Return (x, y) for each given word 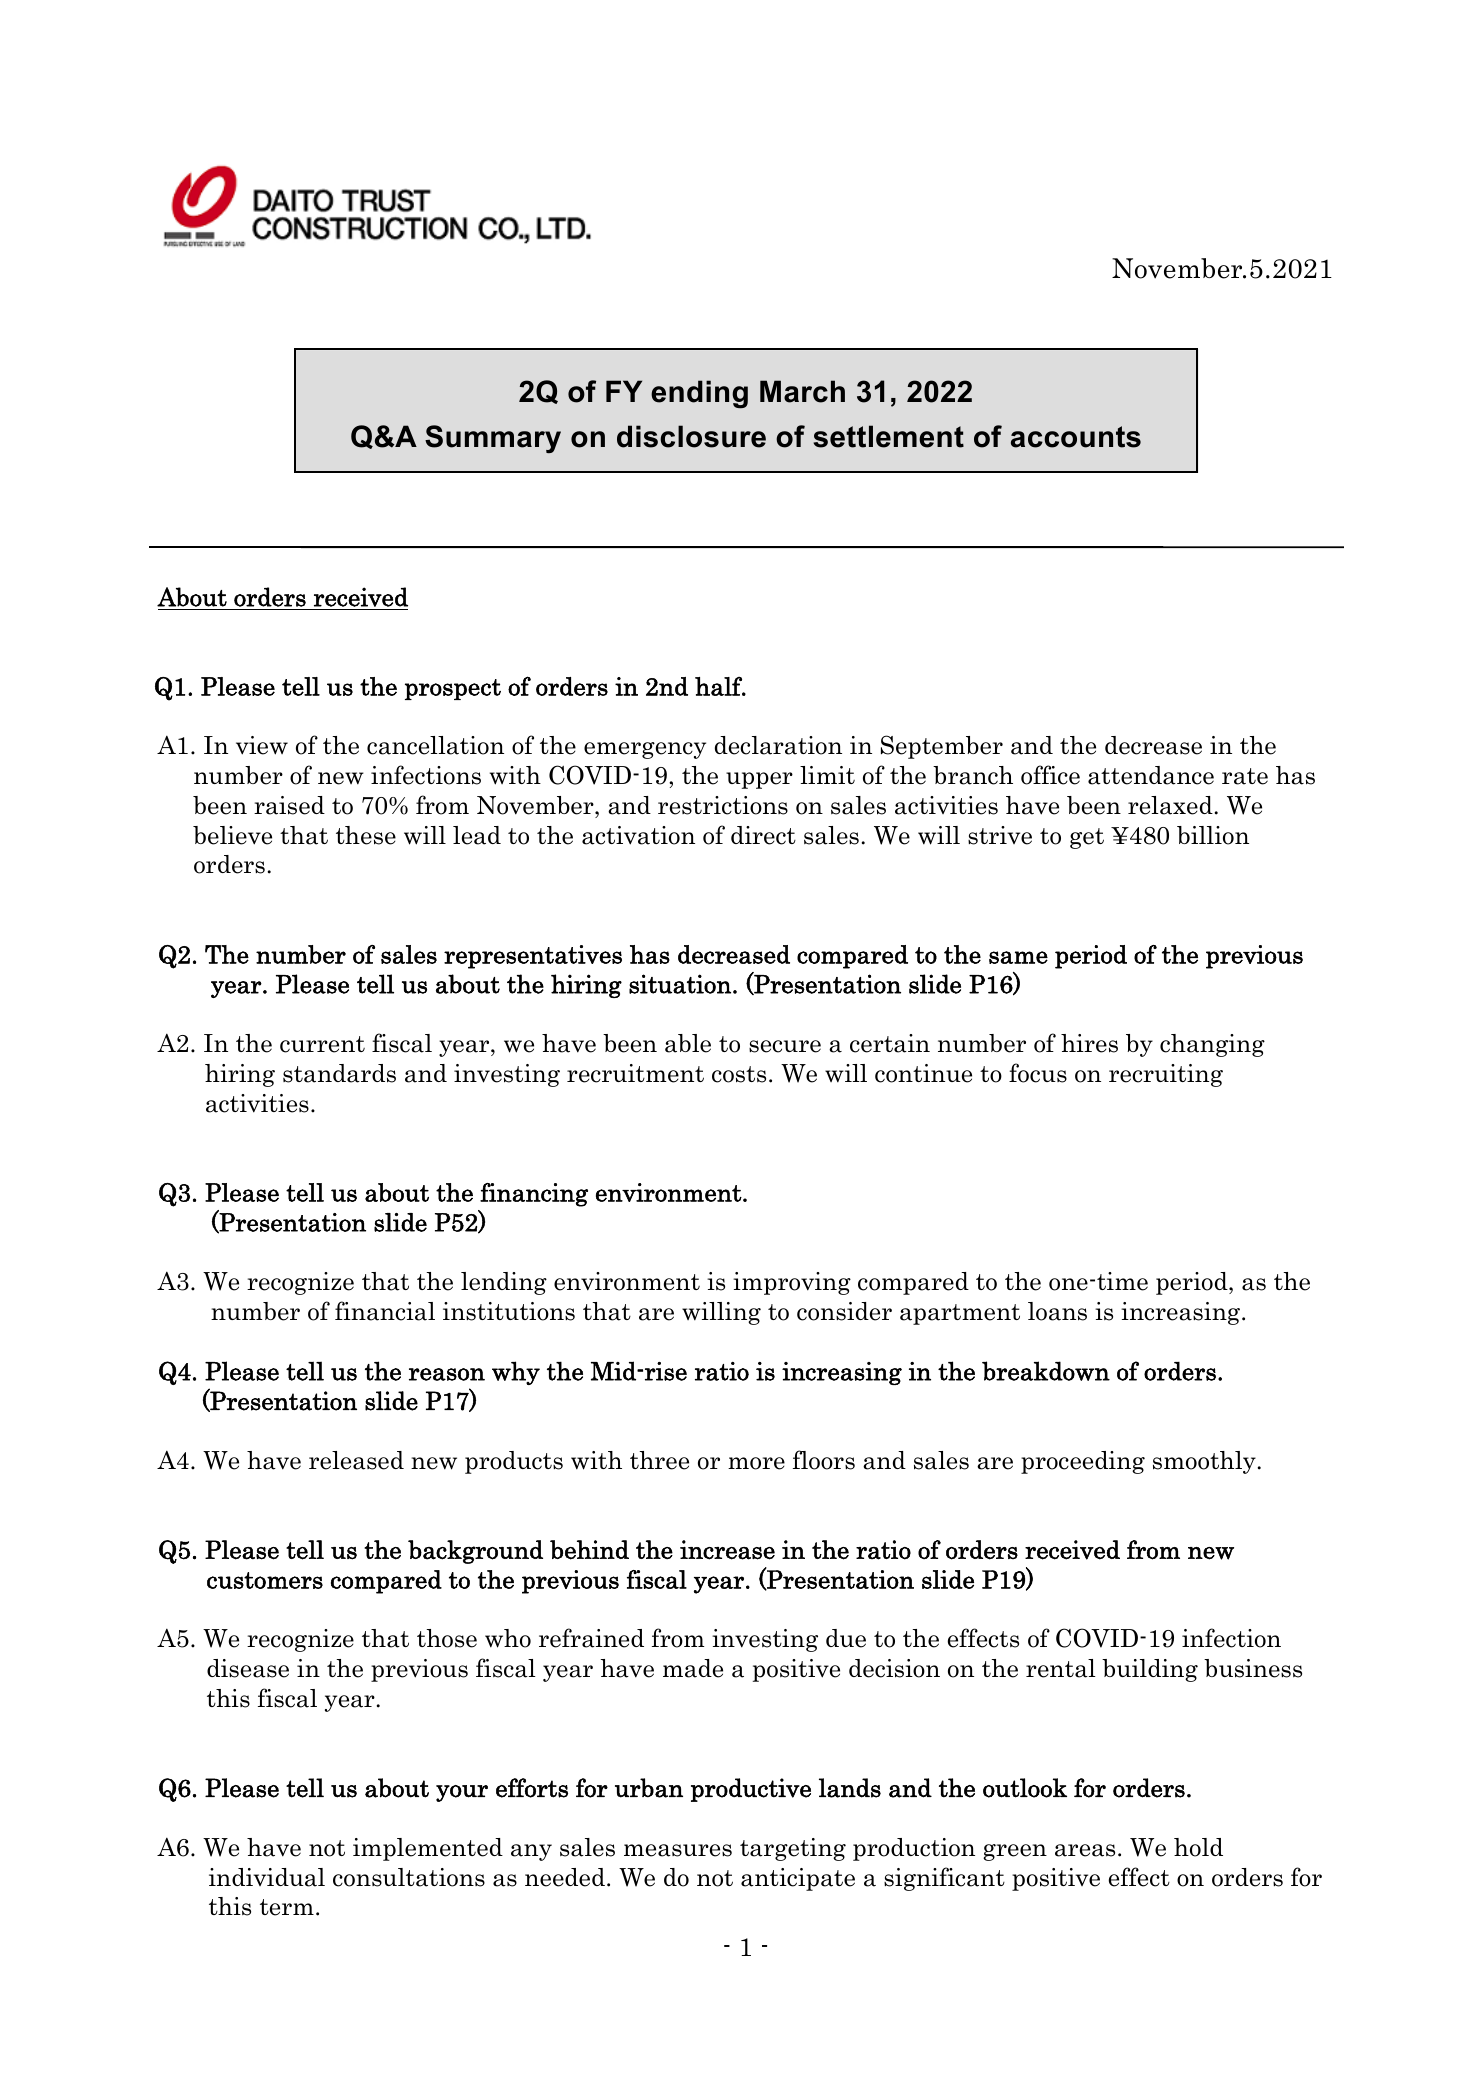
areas (1085, 1850)
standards (339, 1073)
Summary (493, 439)
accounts (1076, 437)
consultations (409, 1877)
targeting (793, 1849)
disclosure (691, 436)
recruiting (1166, 1075)
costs (739, 1074)
